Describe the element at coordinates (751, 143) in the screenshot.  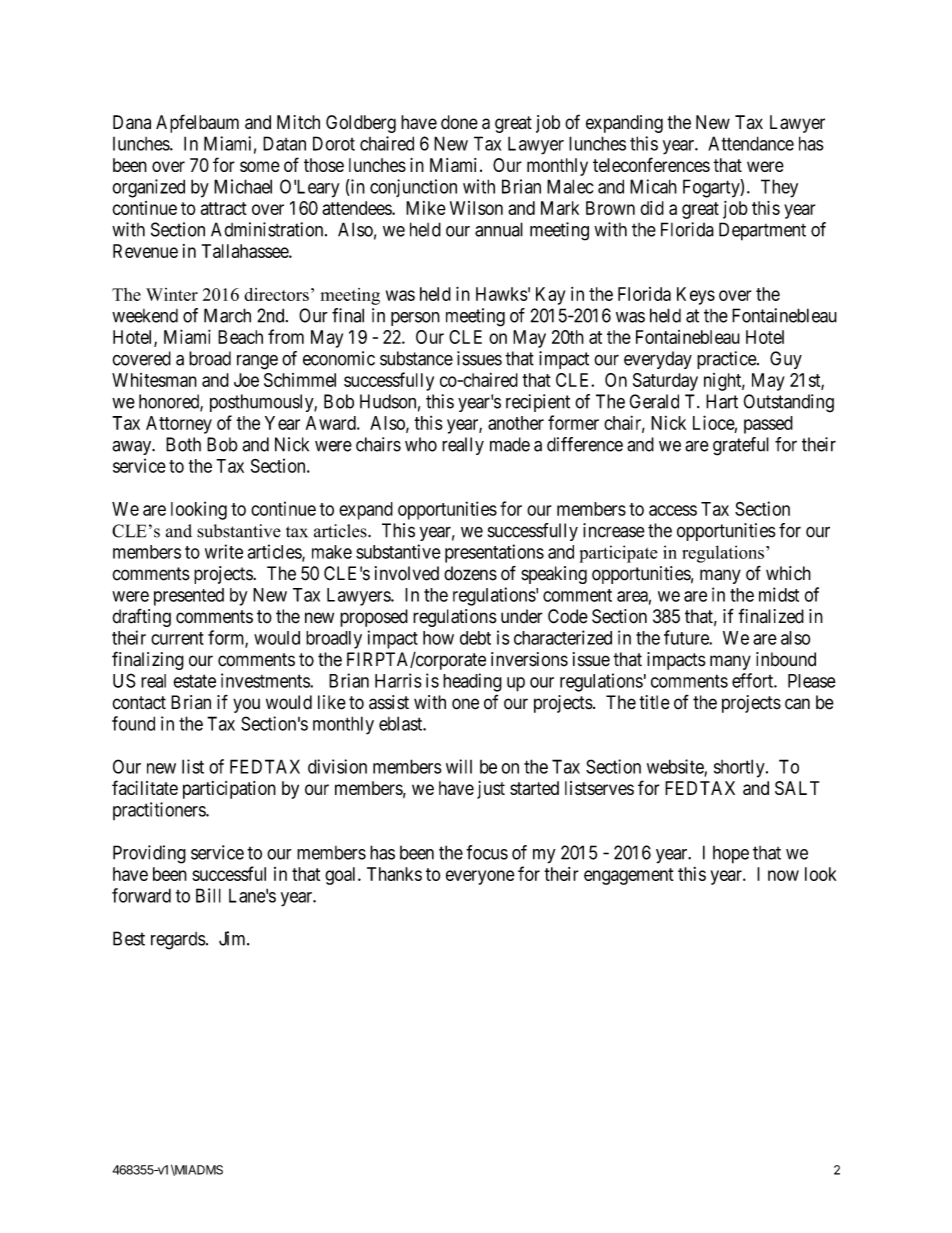
I see `Attendance` at that location.
